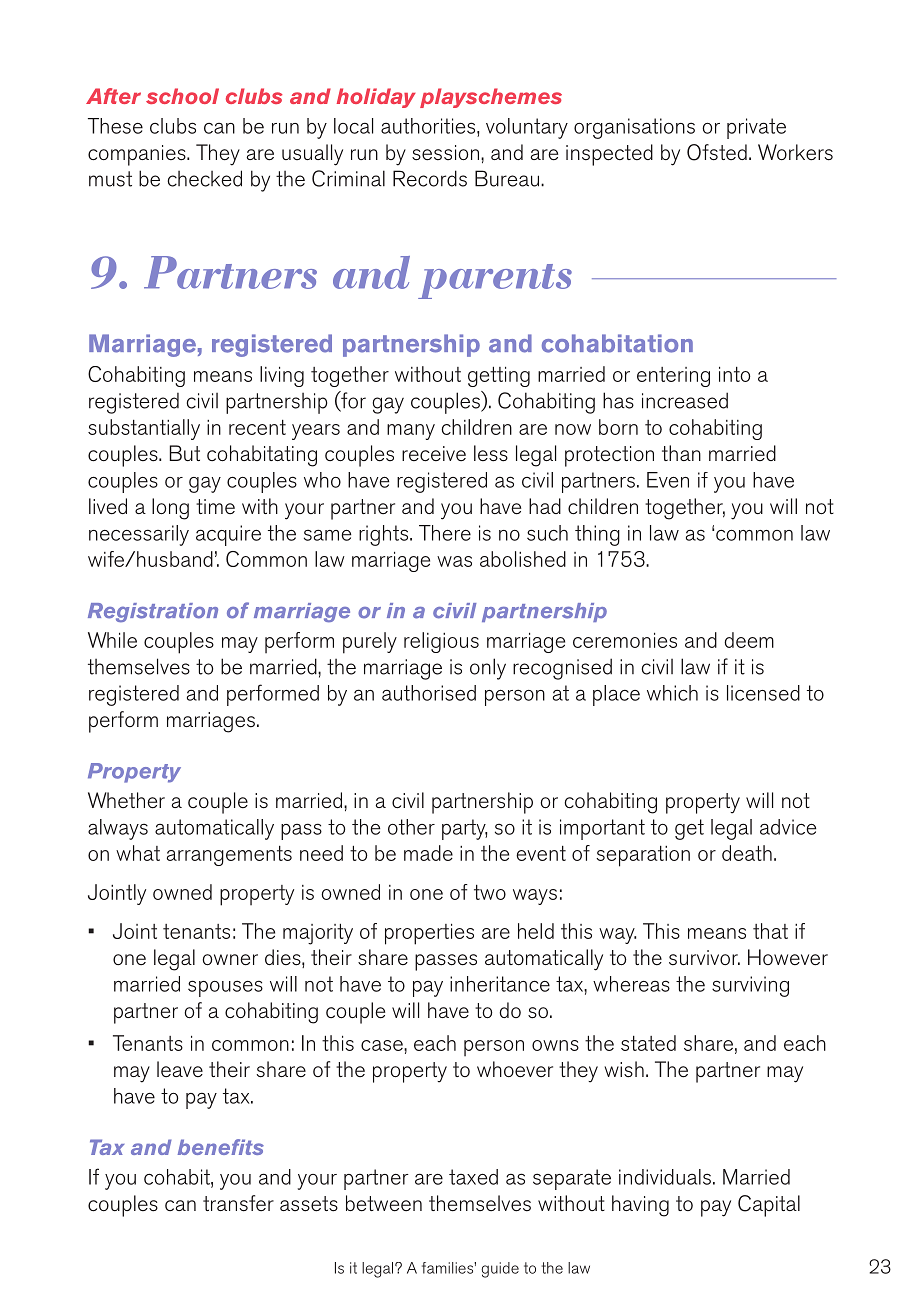 The image size is (924, 1311). I want to click on Capital, so click(769, 1206).
